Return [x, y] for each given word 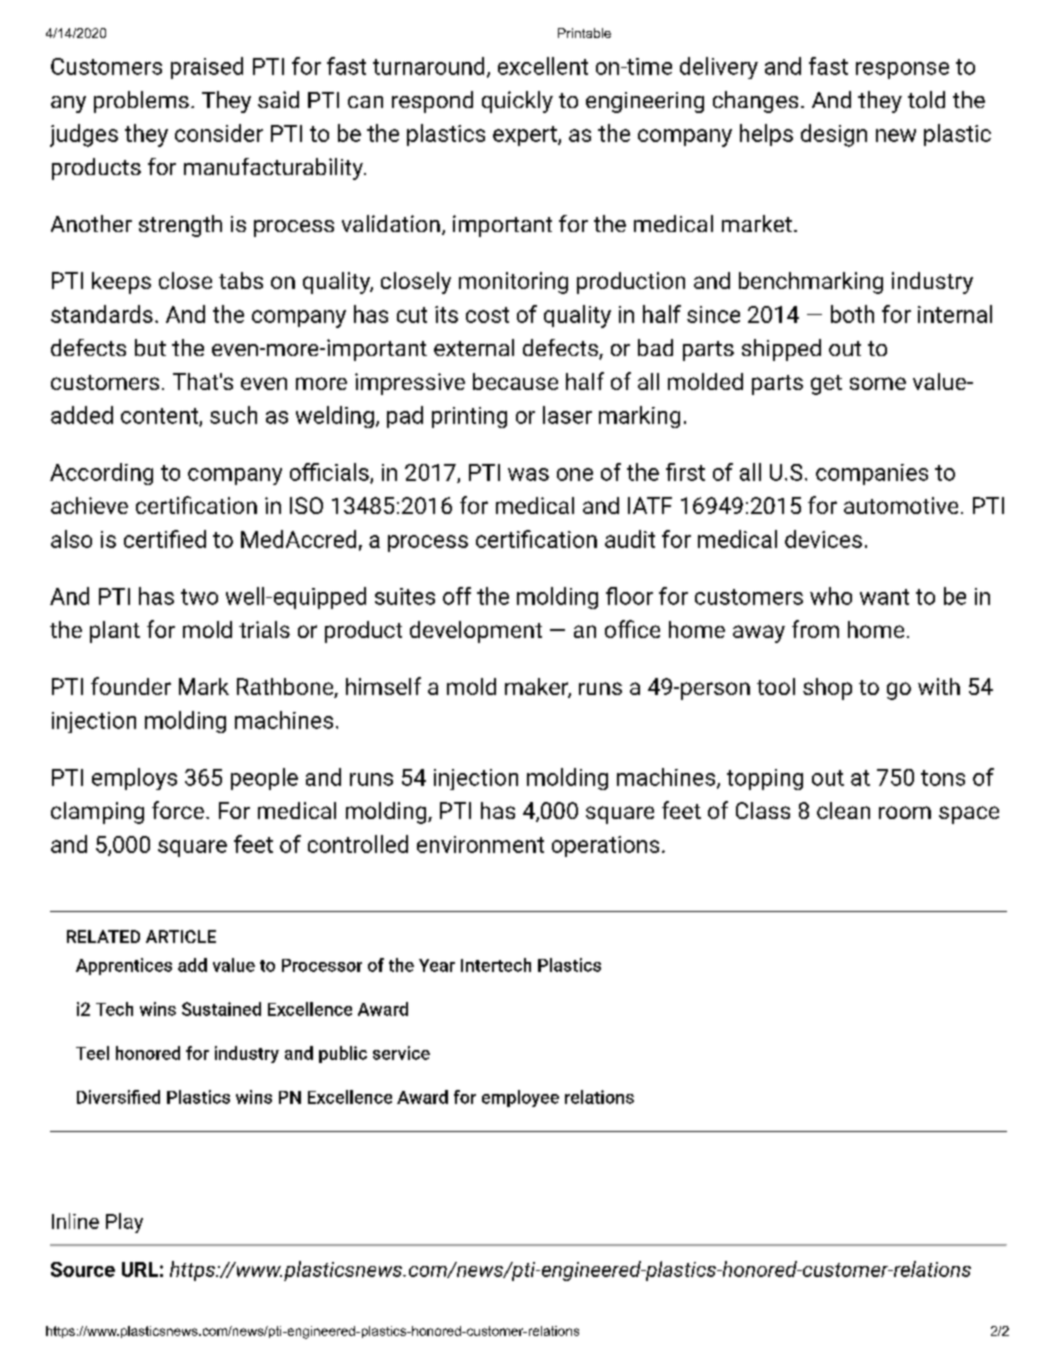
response [902, 70]
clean [843, 810]
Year [437, 965]
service [401, 1053]
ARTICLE [181, 936]
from [815, 629]
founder [131, 686]
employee [520, 1098]
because [515, 381]
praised [207, 68]
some [878, 383]
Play [124, 1223]
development [476, 632]
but [150, 347]
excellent [543, 66]
